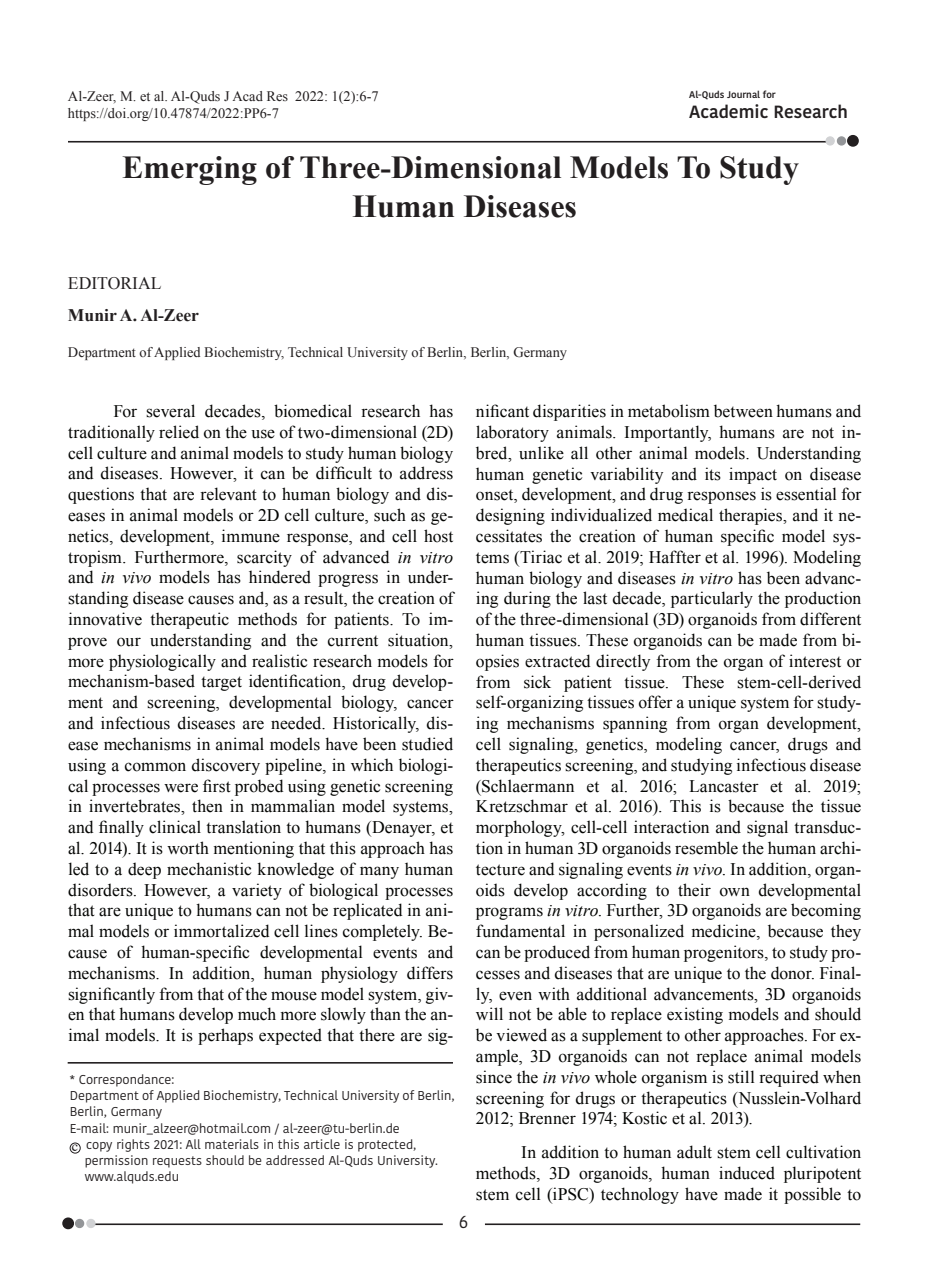  Describe the element at coordinates (177, 1162) in the screenshot. I see `requests` at that location.
